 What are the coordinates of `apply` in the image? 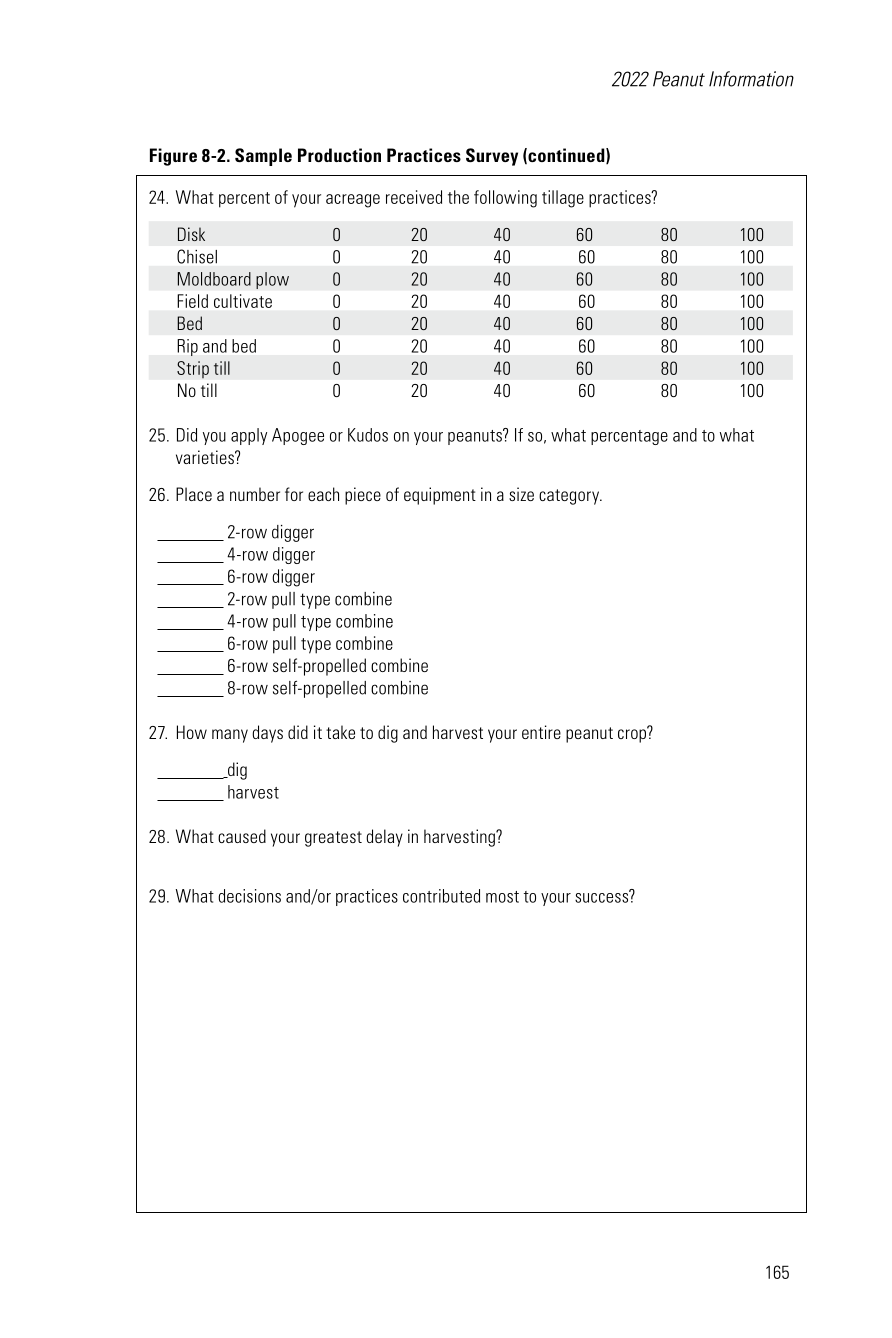 It's located at (249, 436).
